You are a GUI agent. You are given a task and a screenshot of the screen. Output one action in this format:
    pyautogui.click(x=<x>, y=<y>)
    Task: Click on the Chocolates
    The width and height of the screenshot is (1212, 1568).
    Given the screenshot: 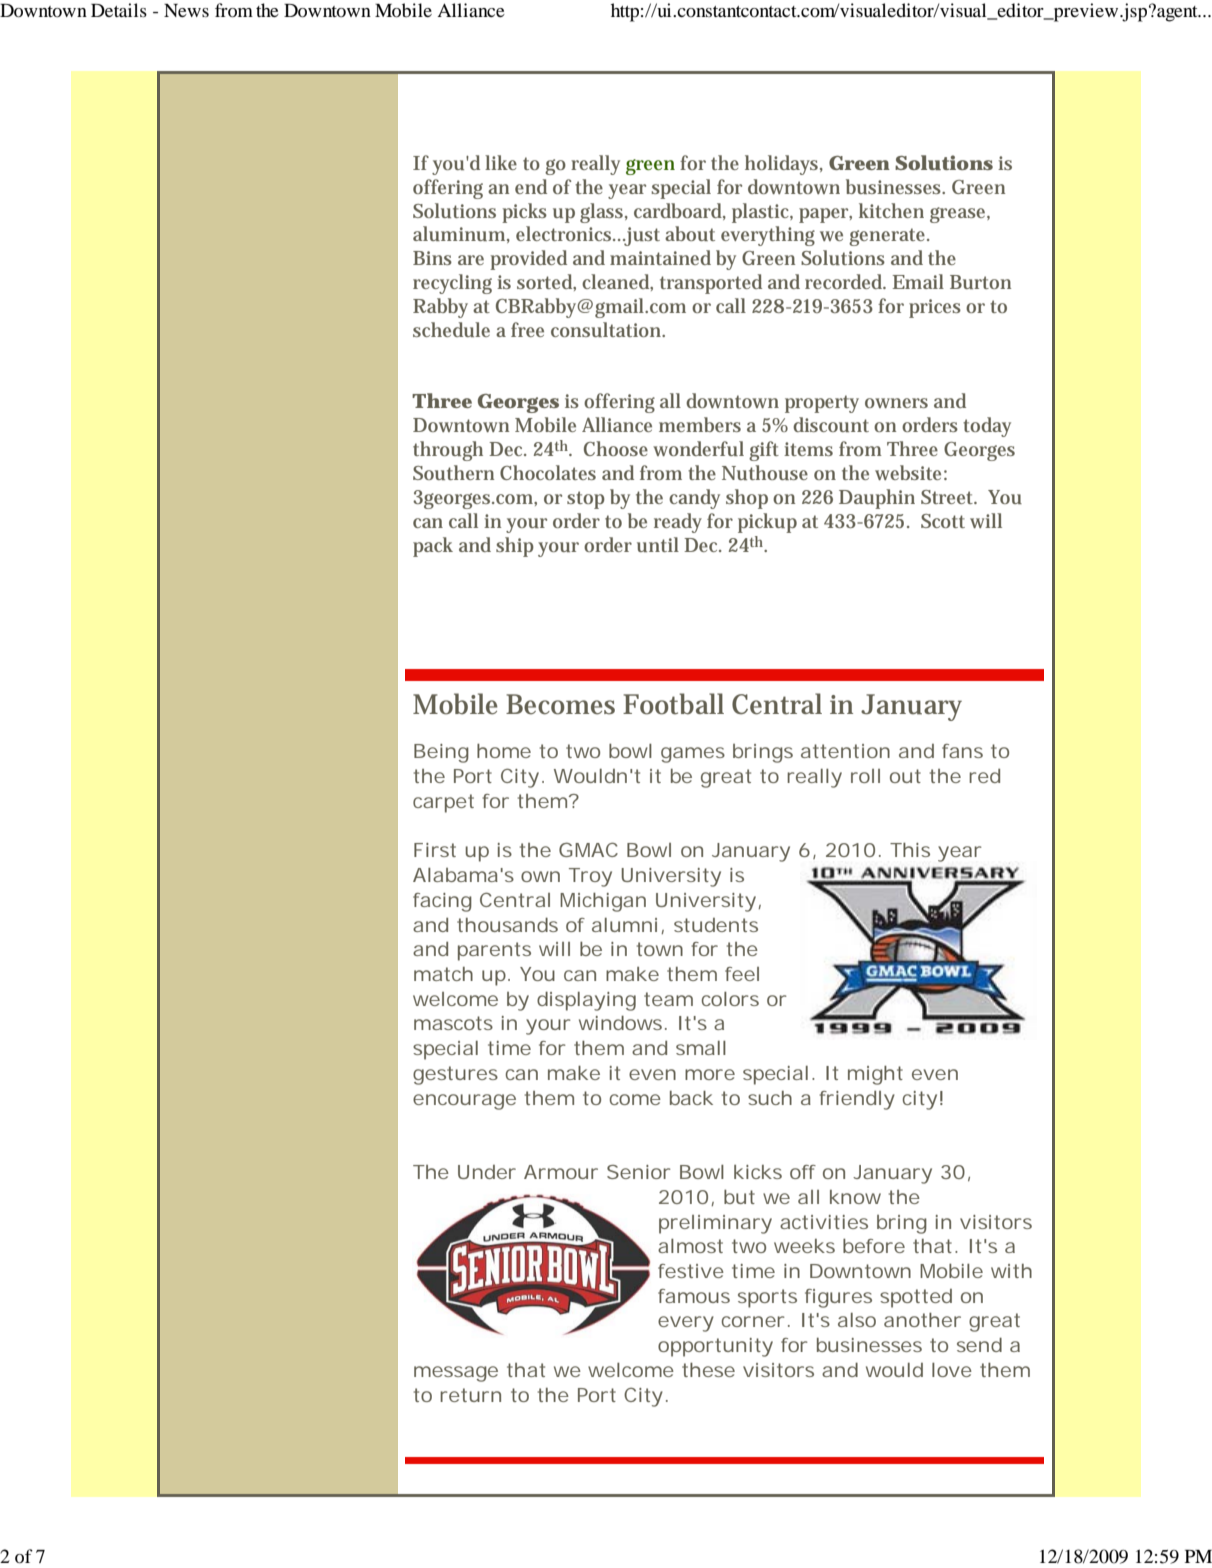 What is the action you would take?
    pyautogui.click(x=548, y=472)
